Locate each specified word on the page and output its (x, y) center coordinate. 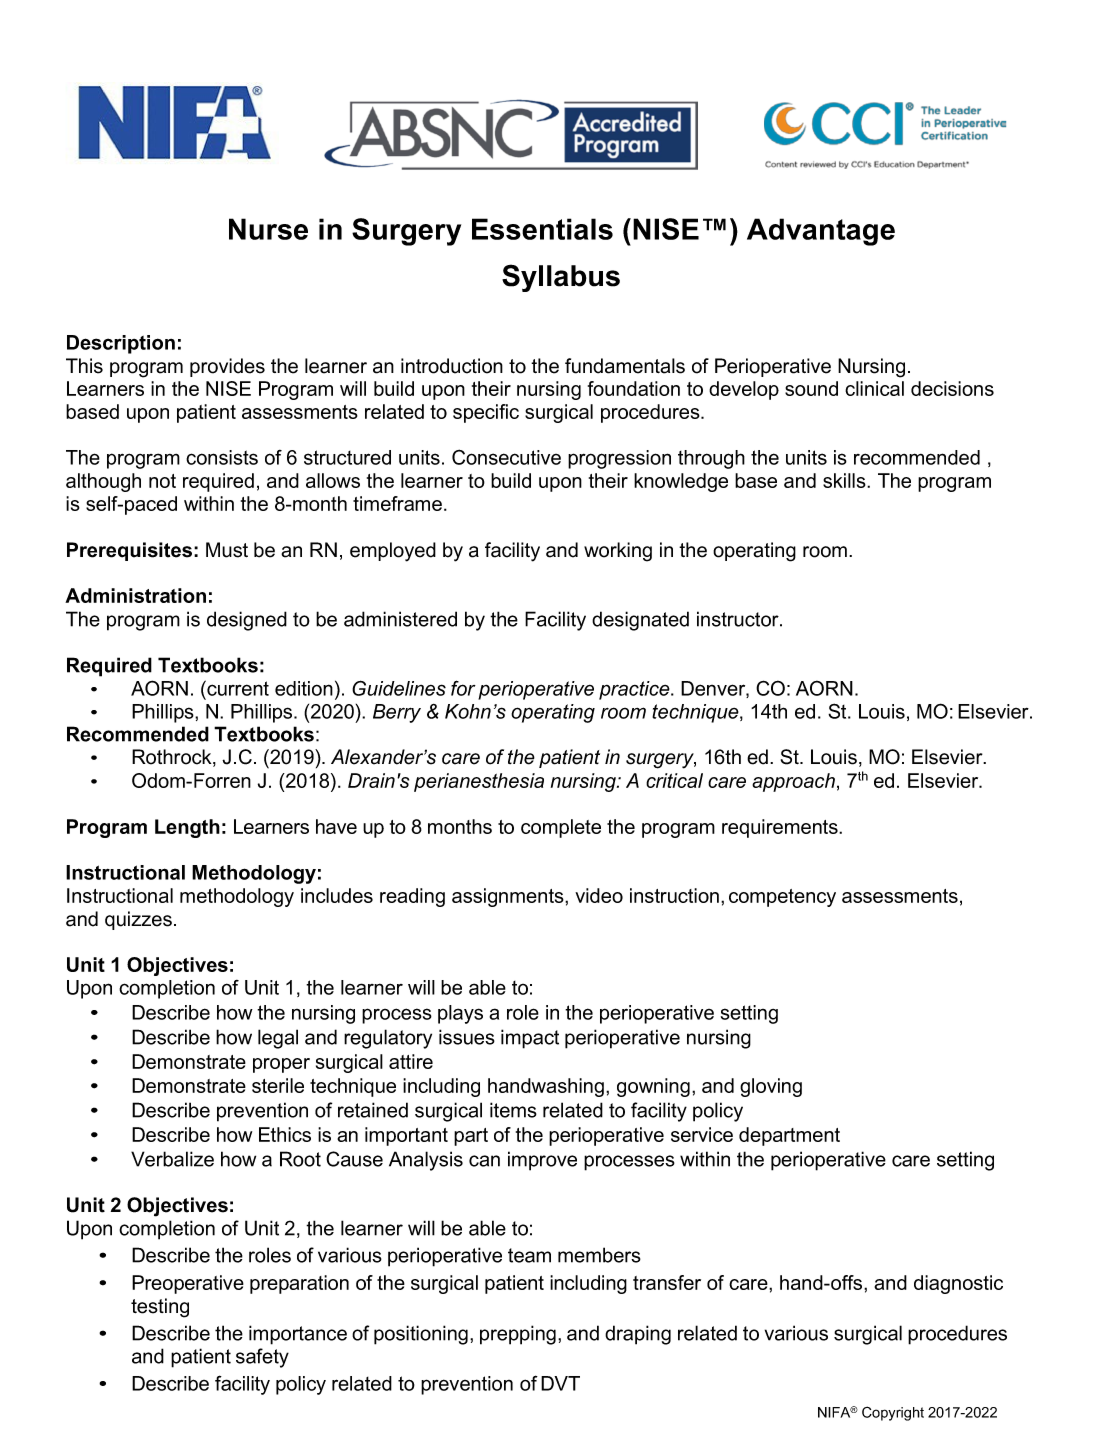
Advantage (821, 232)
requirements (781, 828)
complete (561, 828)
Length (187, 828)
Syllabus (561, 278)
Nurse (268, 229)
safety (262, 1358)
